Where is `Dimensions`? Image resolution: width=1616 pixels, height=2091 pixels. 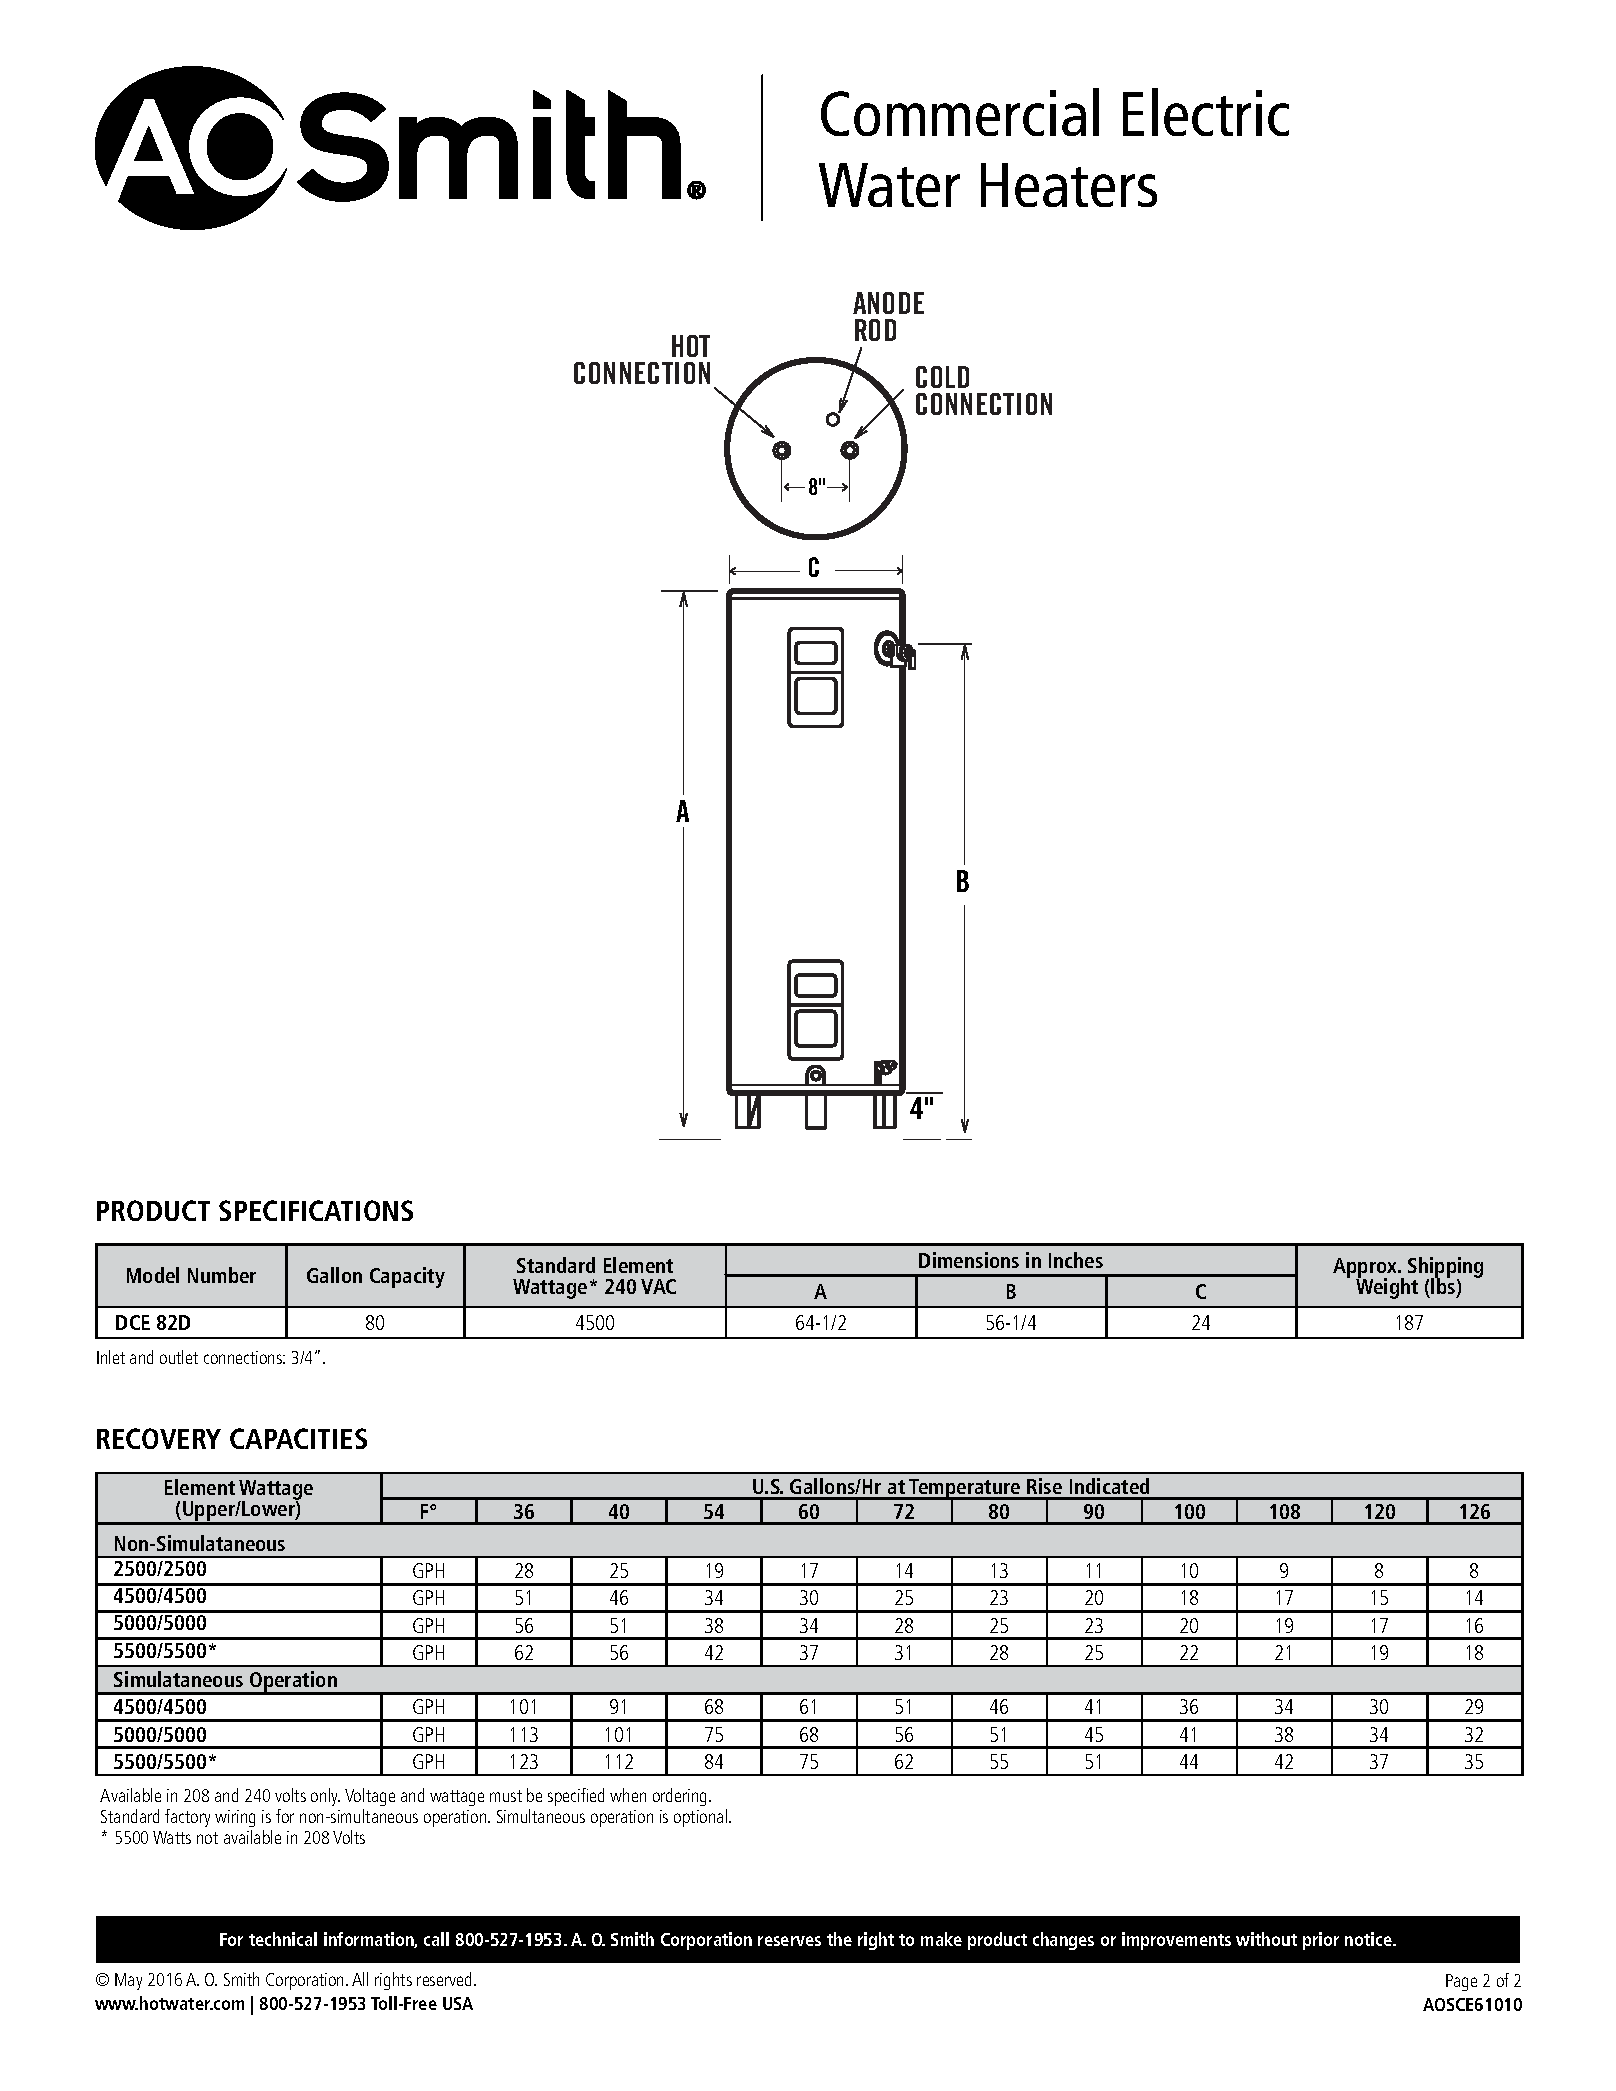 Dimensions is located at coordinates (969, 1260).
